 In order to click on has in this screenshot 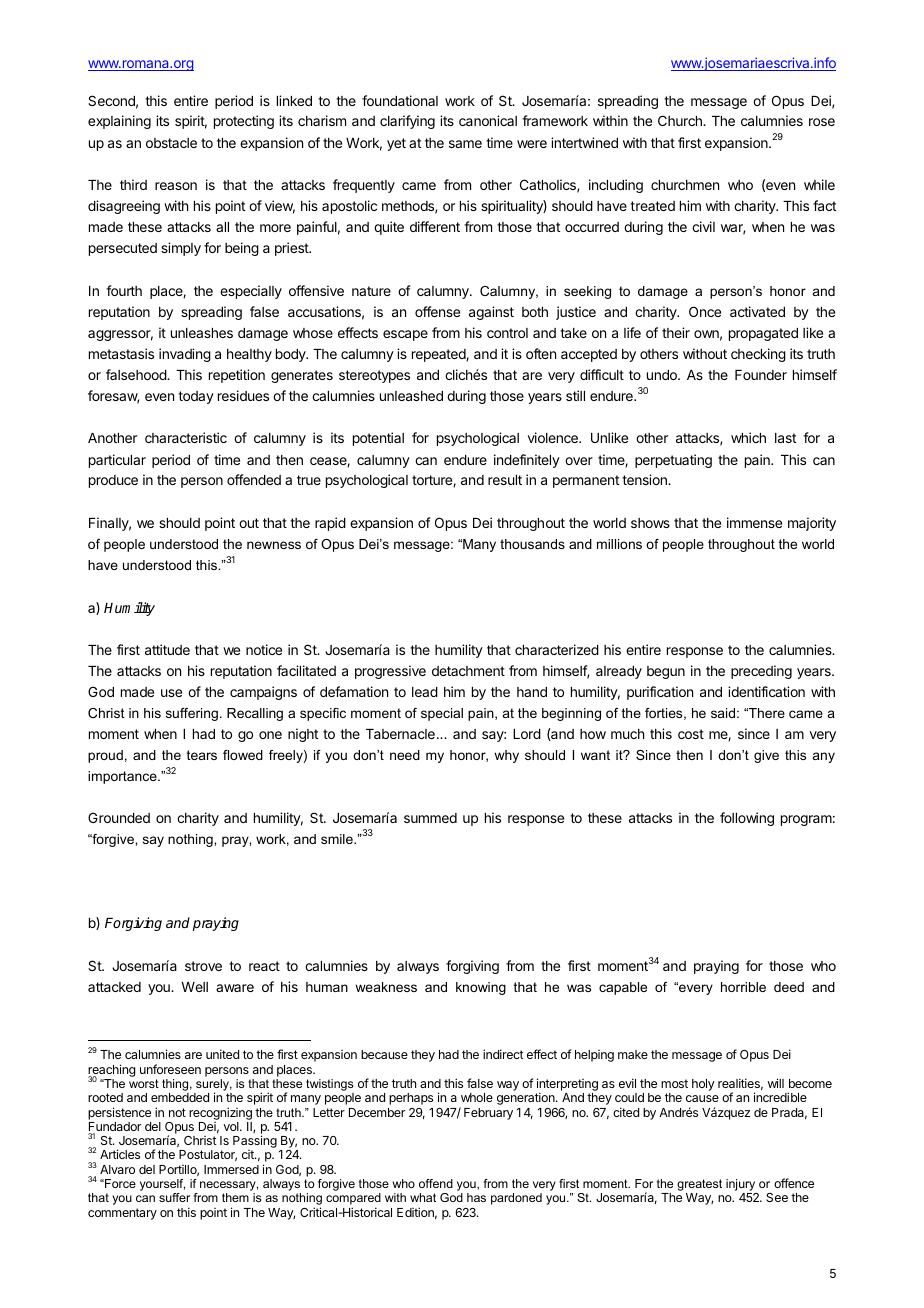, I will do `click(476, 1197)`.
